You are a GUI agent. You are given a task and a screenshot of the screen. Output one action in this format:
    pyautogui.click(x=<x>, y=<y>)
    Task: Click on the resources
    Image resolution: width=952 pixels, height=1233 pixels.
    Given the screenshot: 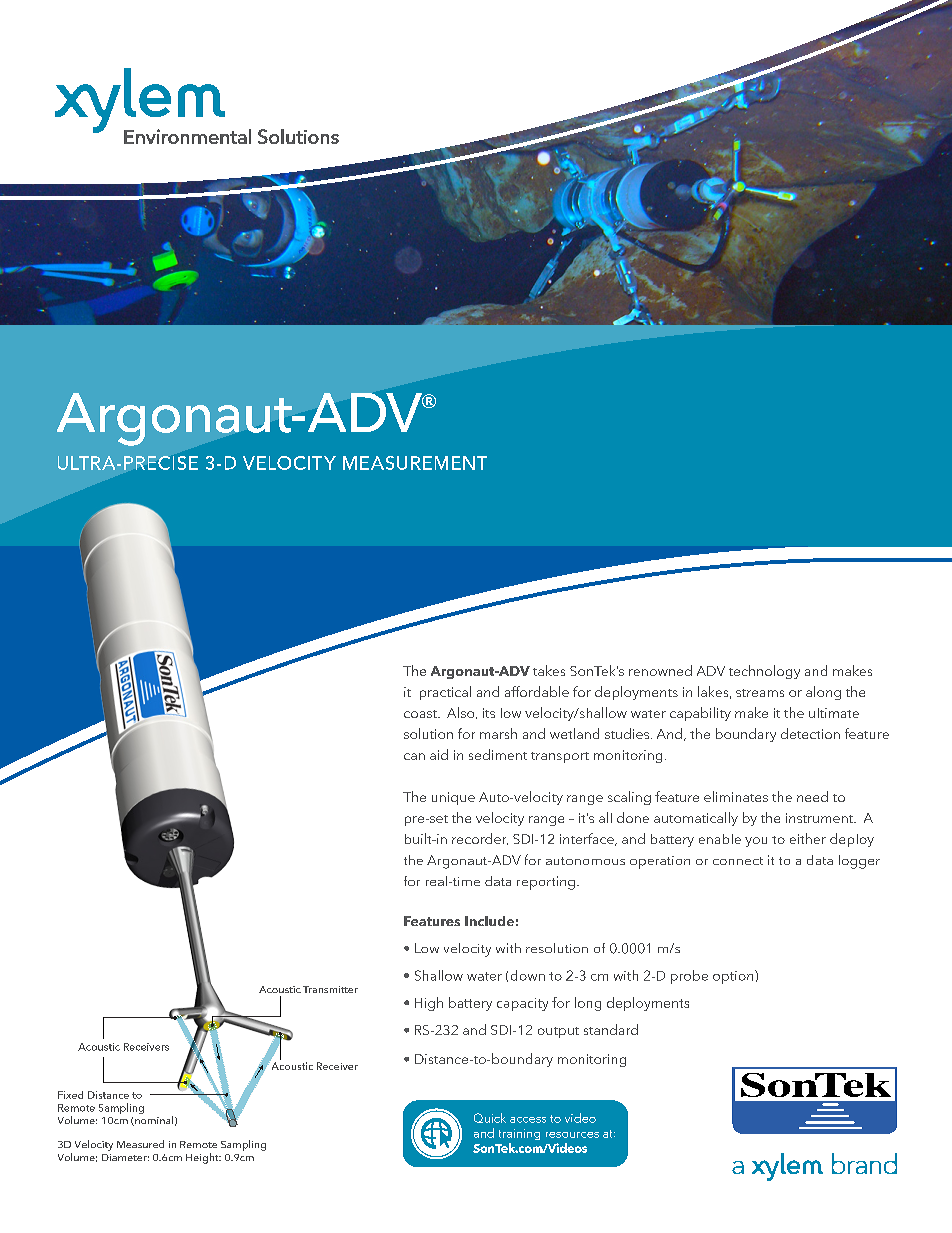 What is the action you would take?
    pyautogui.click(x=572, y=1135)
